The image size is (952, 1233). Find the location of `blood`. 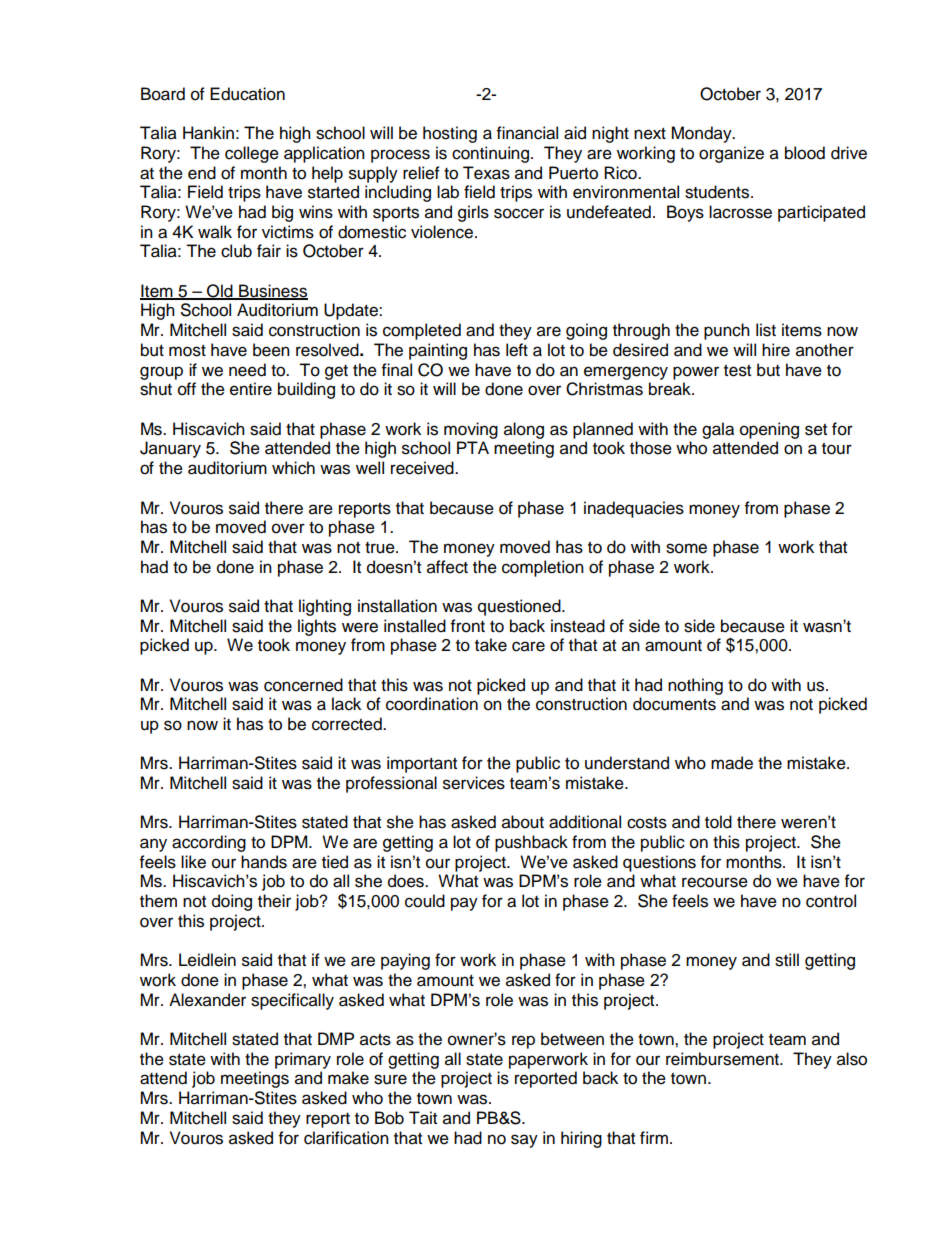

blood is located at coordinates (805, 153).
